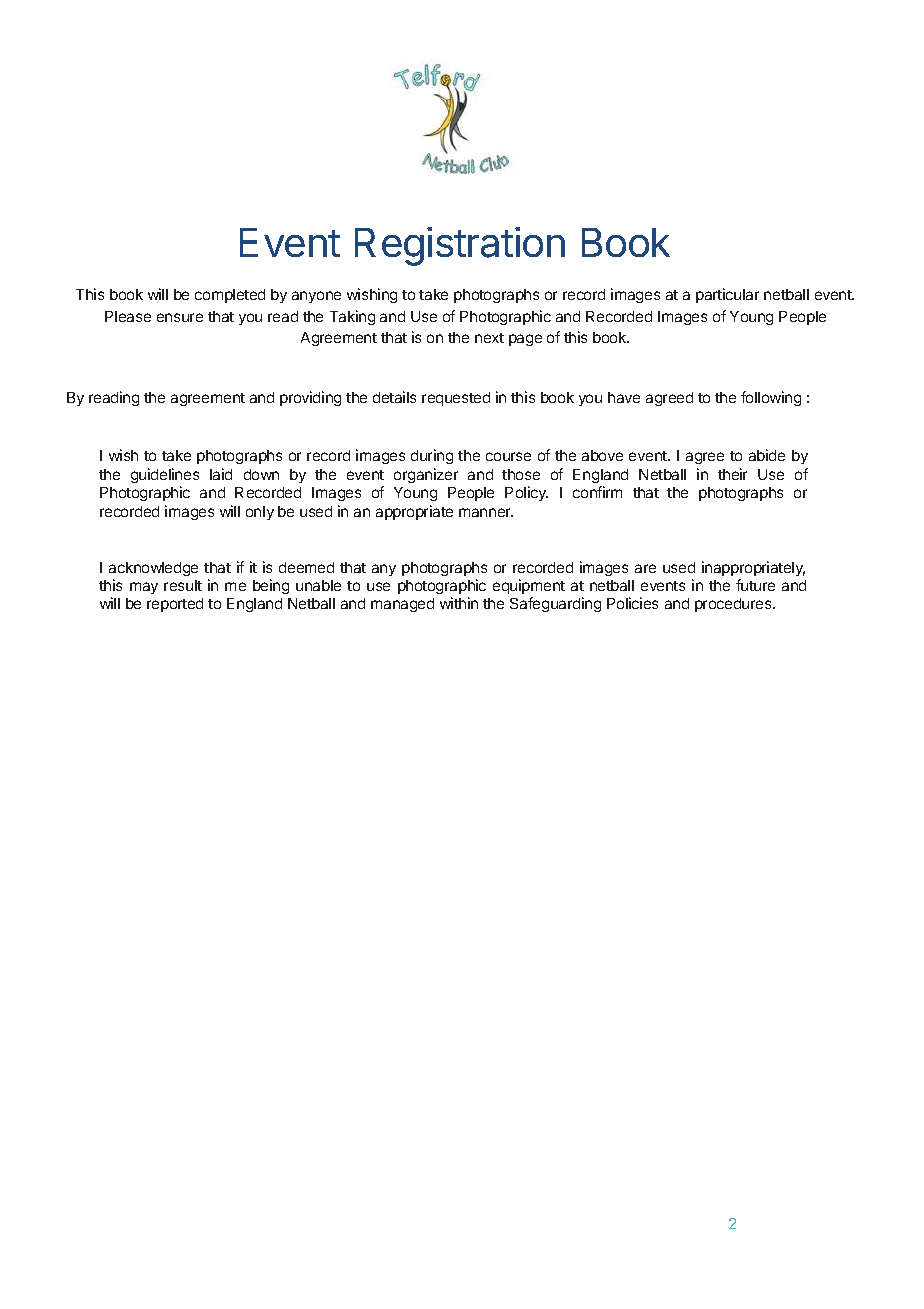 Image resolution: width=924 pixels, height=1309 pixels. Describe the element at coordinates (221, 474) in the screenshot. I see `laid` at that location.
